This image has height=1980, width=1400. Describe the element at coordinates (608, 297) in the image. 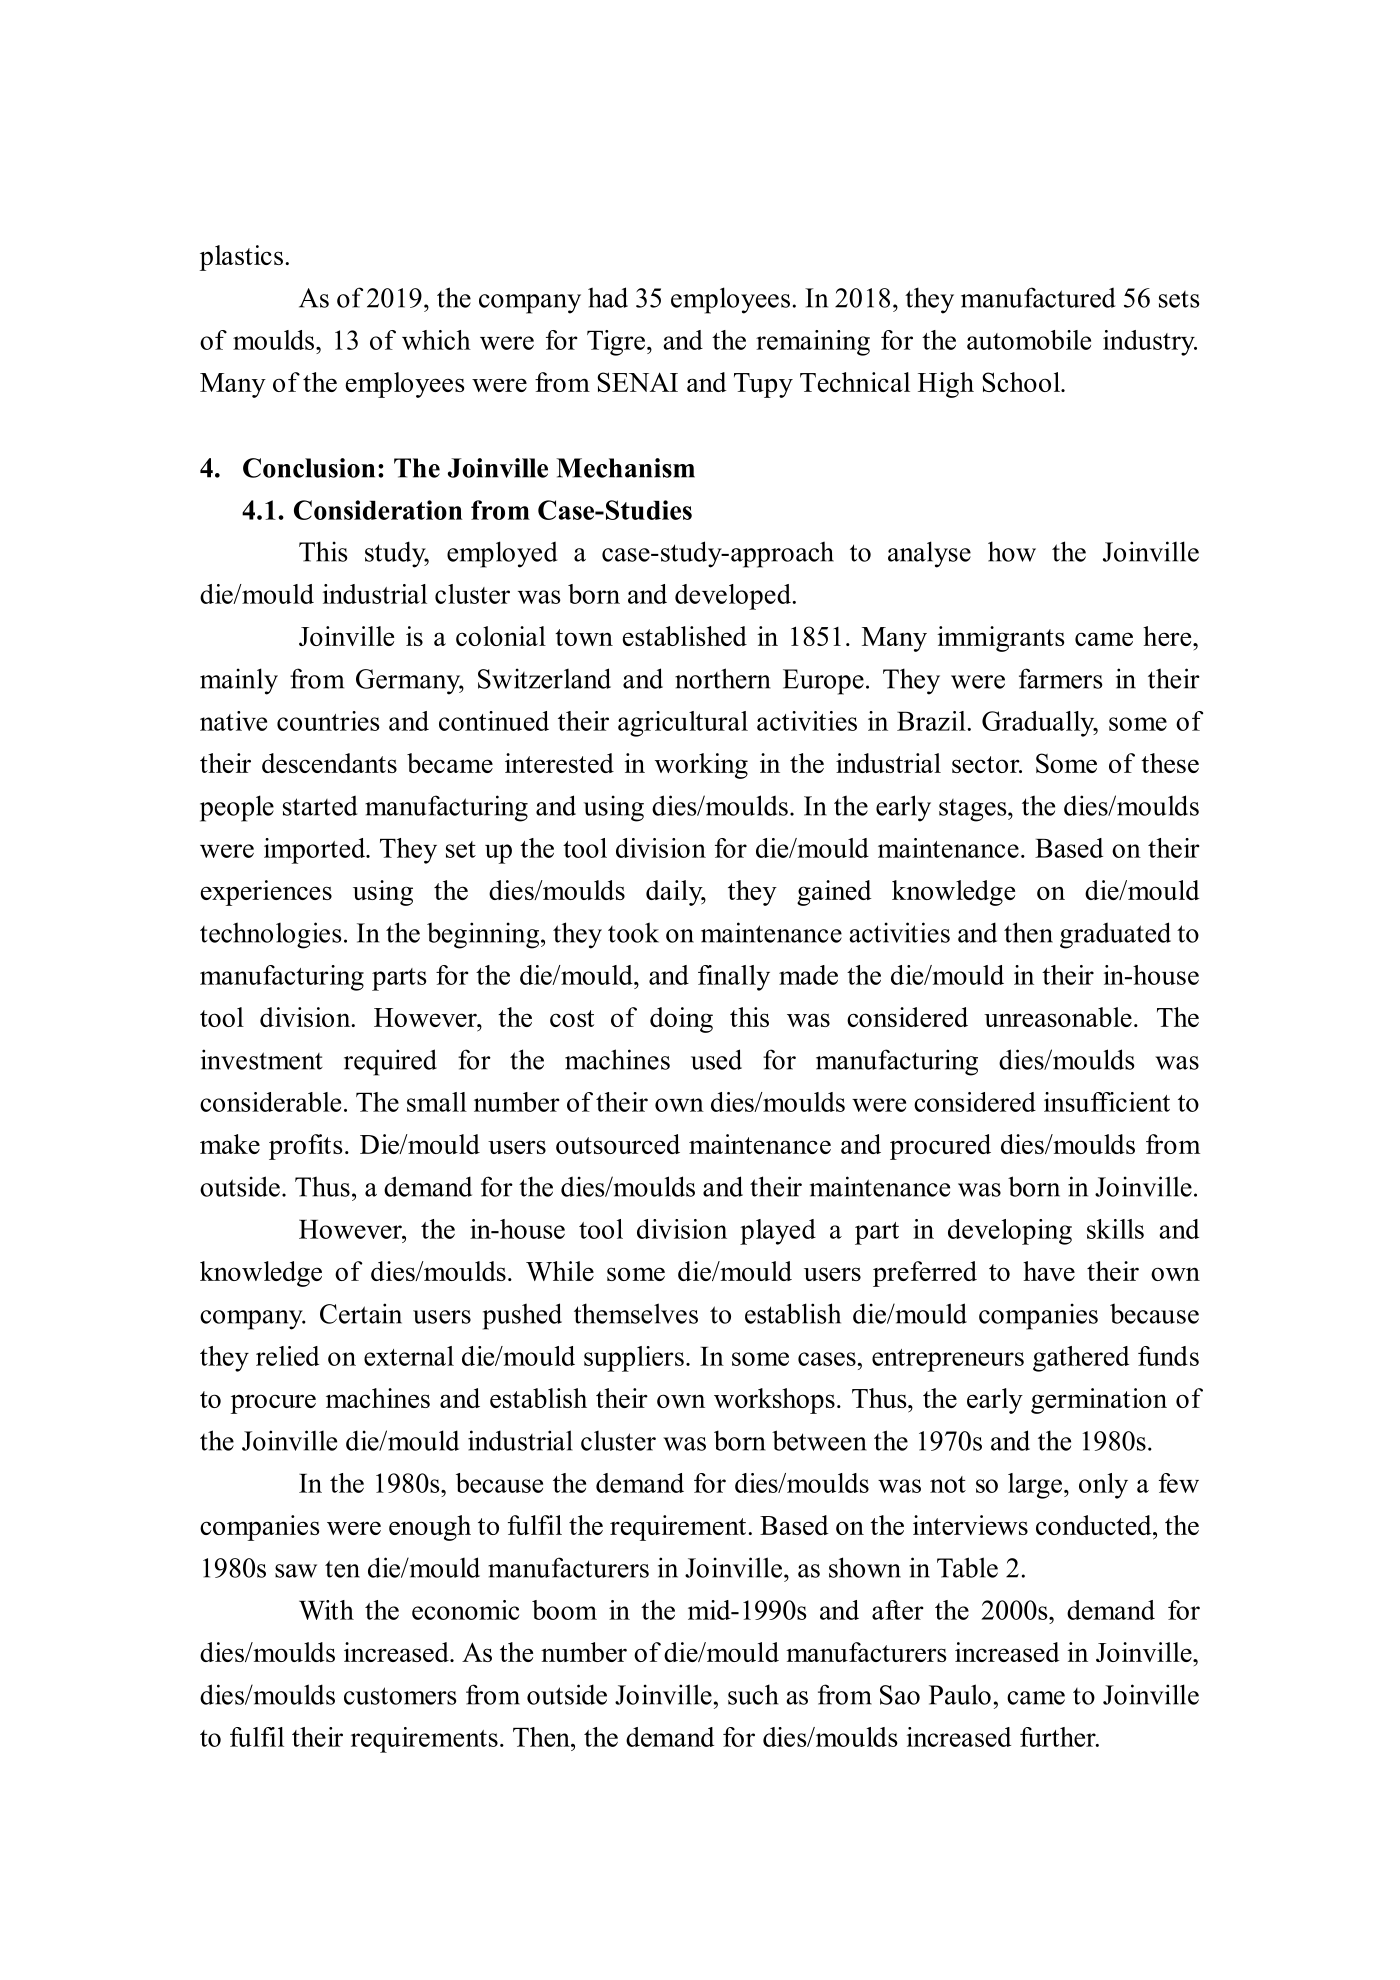

I see `had` at that location.
